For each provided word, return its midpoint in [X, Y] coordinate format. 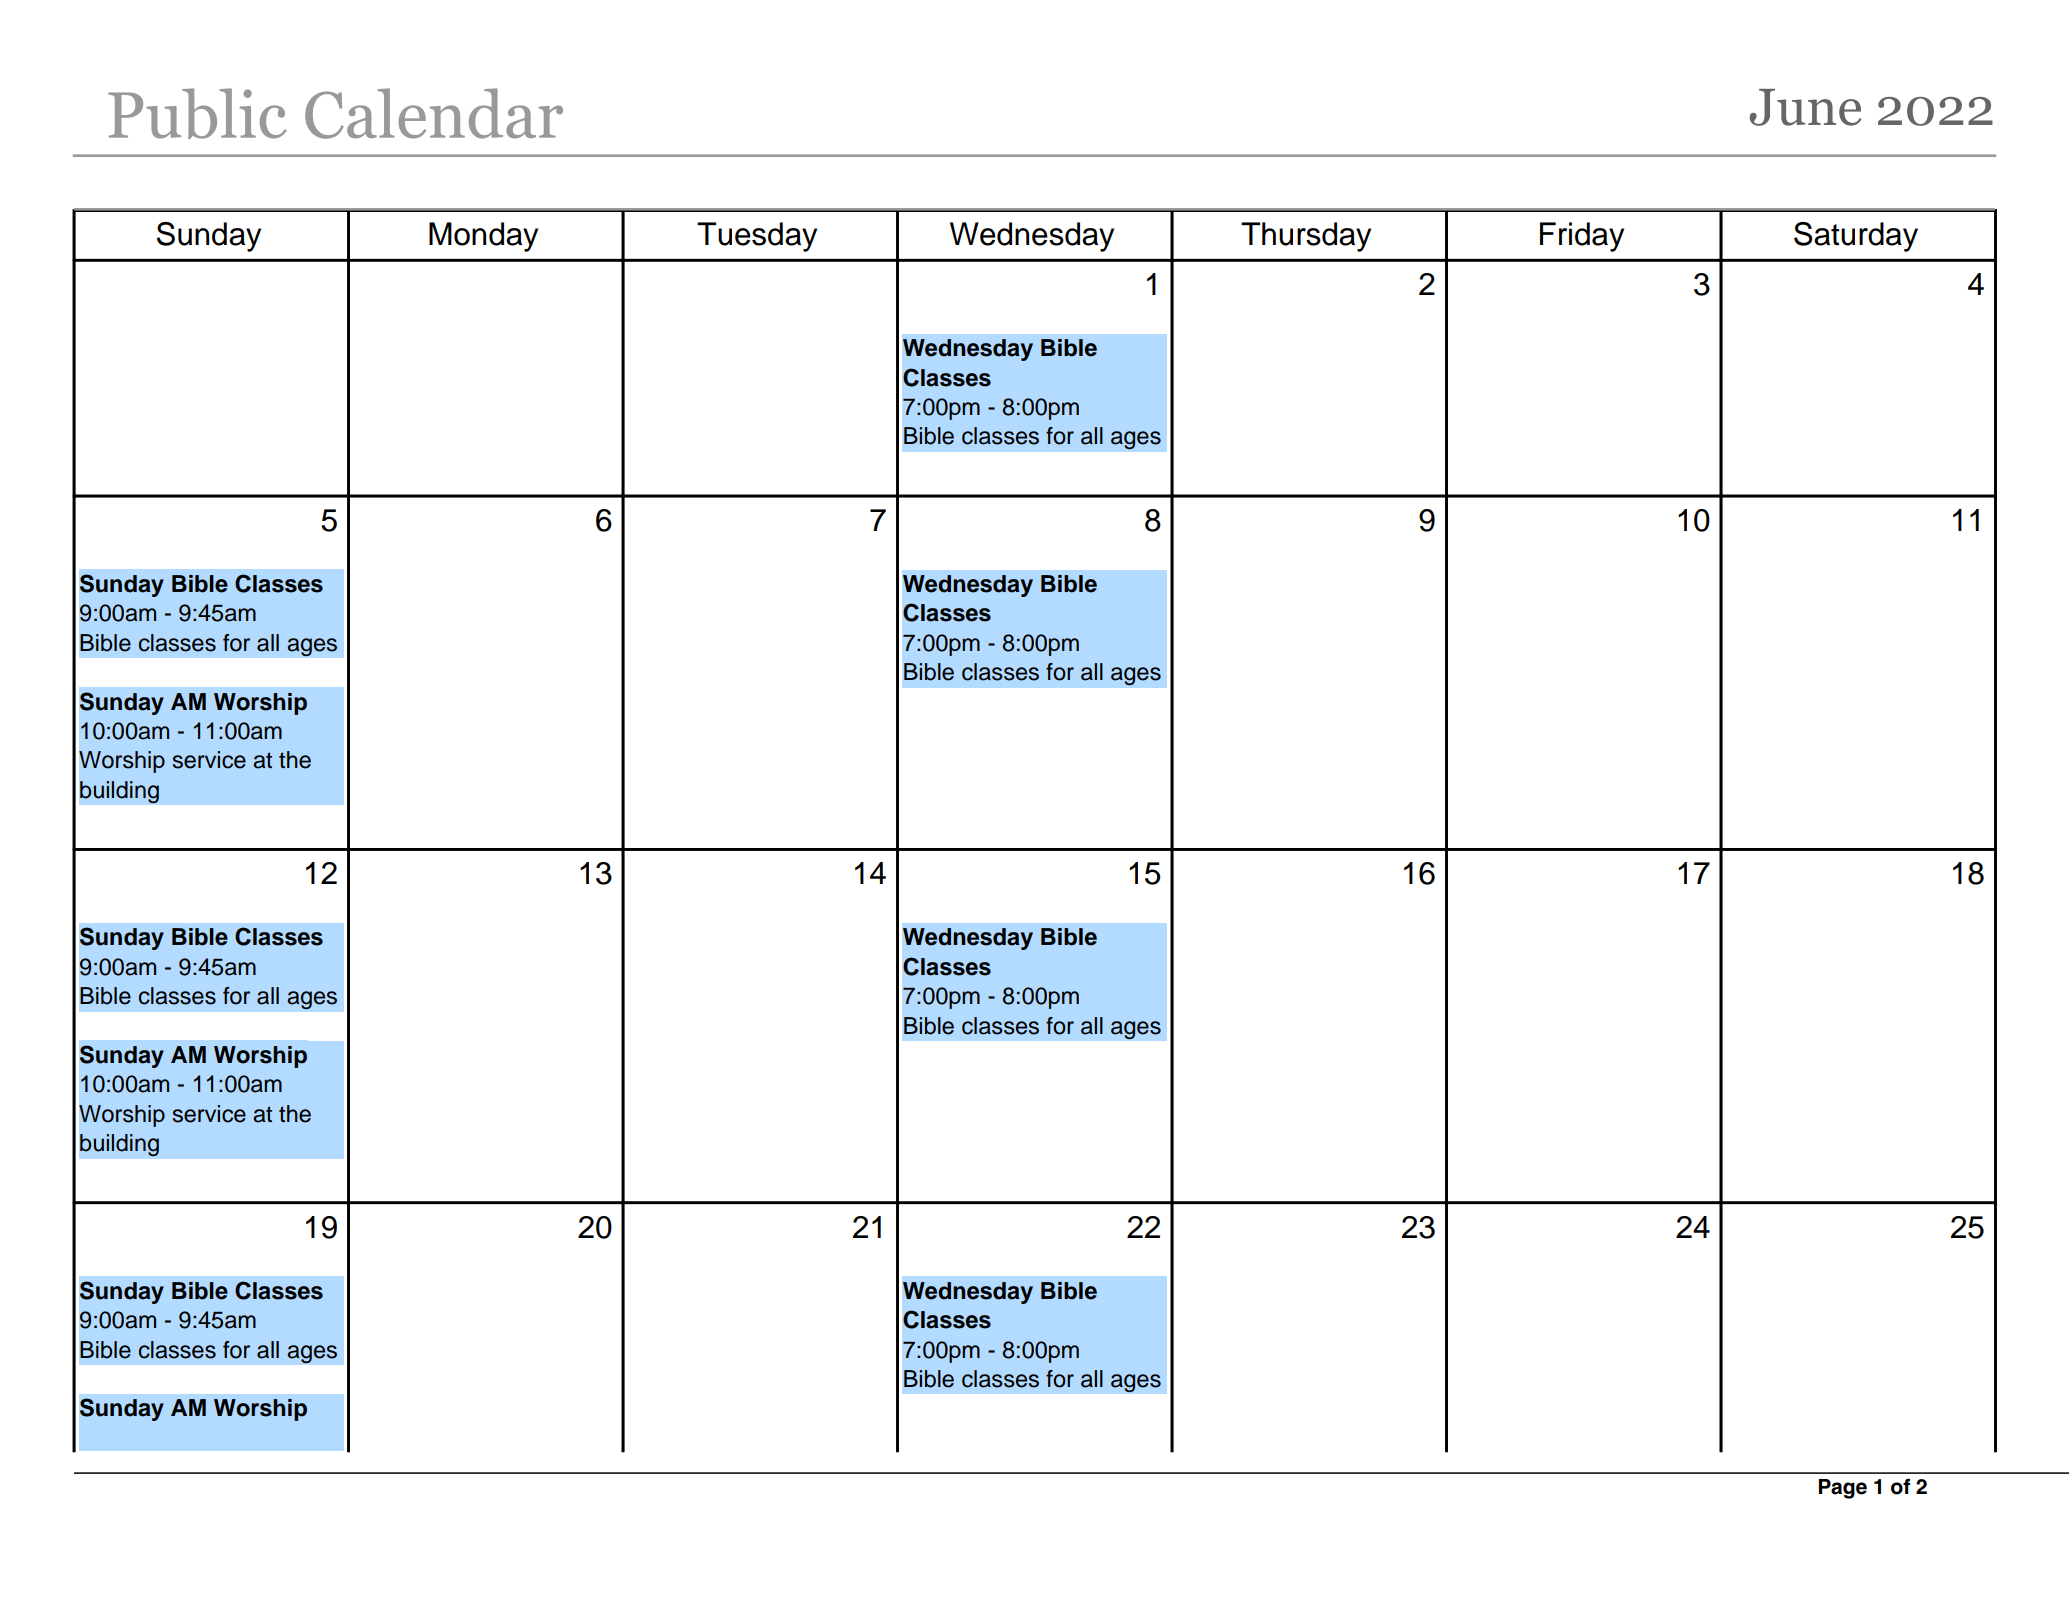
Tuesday [757, 237]
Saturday [1856, 237]
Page [1843, 1489]
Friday [1582, 237]
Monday [483, 237]
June [1806, 107]
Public [197, 113]
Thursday [1306, 237]
